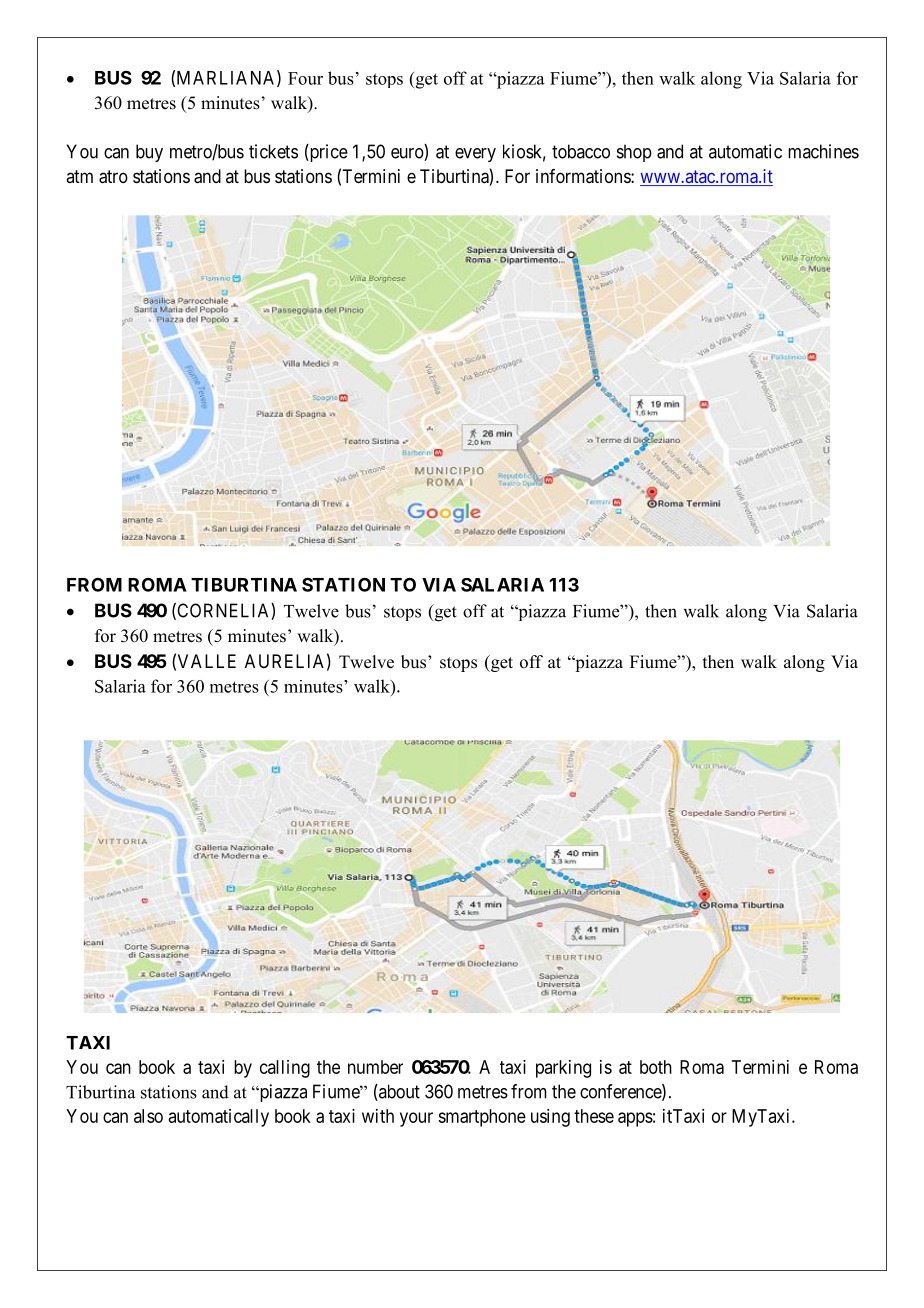 The image size is (924, 1308). What do you see at coordinates (408, 154) in the page?
I see `euro` at bounding box center [408, 154].
